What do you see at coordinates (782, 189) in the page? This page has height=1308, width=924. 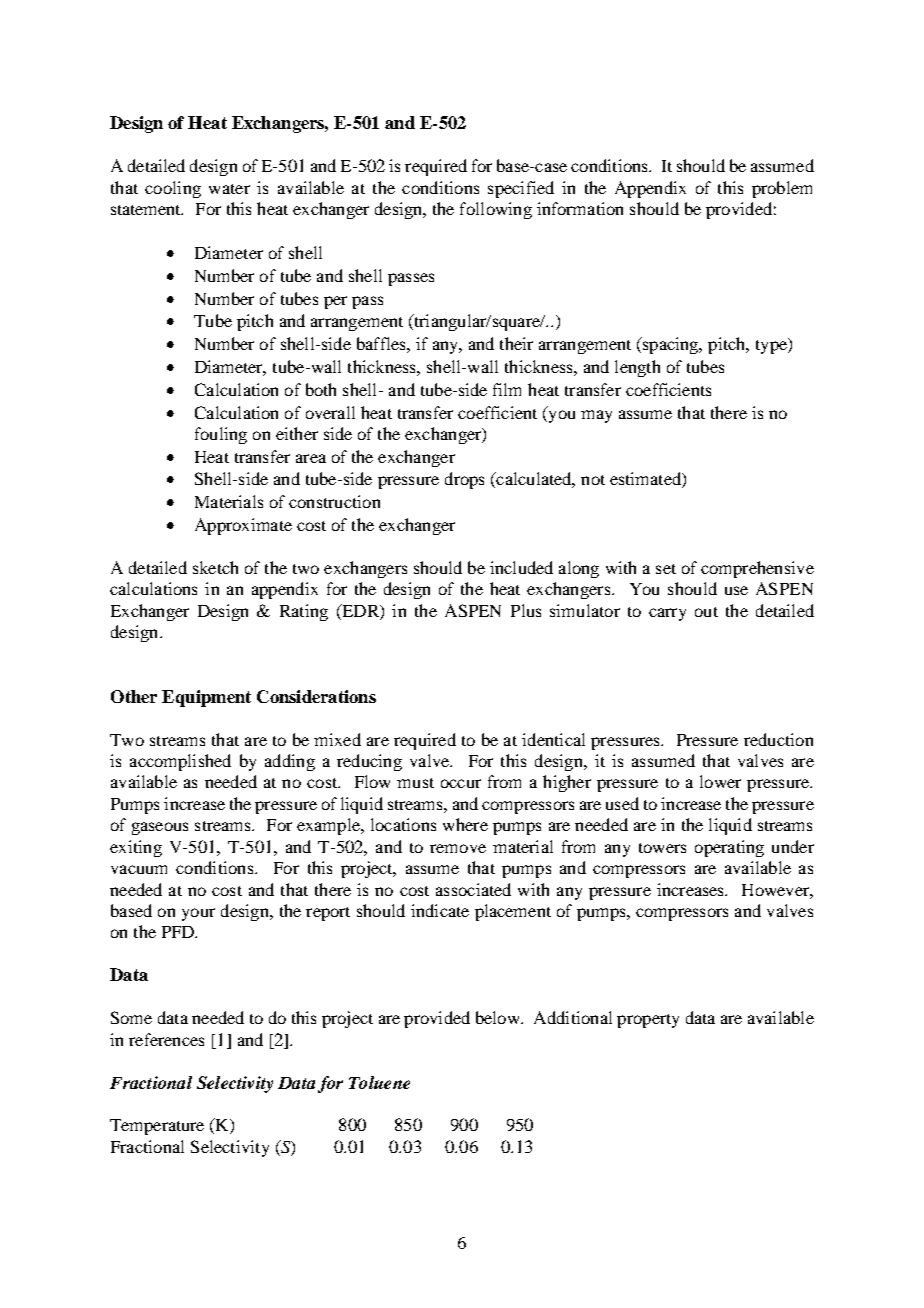 I see `problem` at bounding box center [782, 189].
